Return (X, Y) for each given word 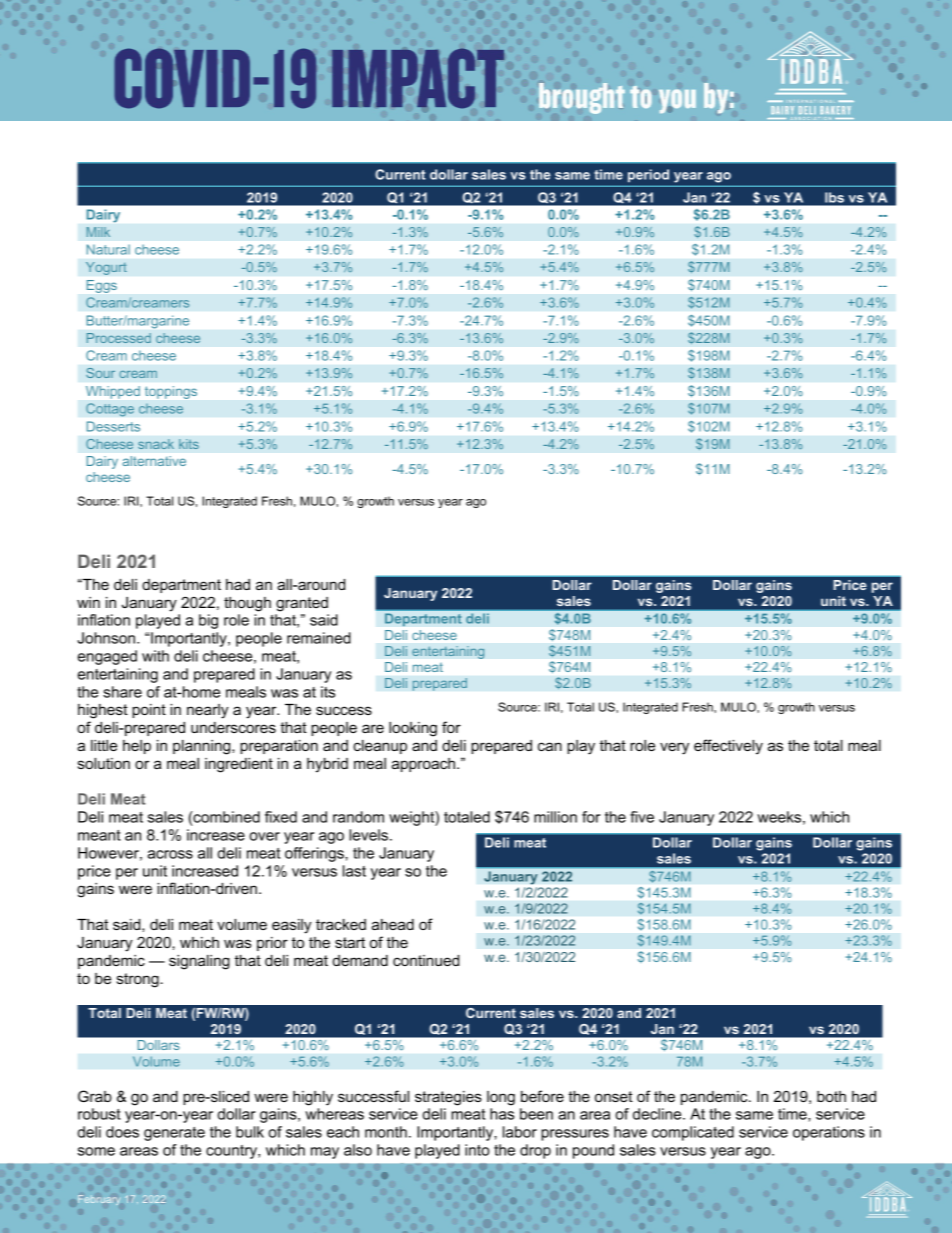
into (477, 1150)
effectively (728, 747)
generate (174, 1134)
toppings (171, 392)
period (648, 175)
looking (413, 729)
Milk (98, 232)
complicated (693, 1133)
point (149, 711)
